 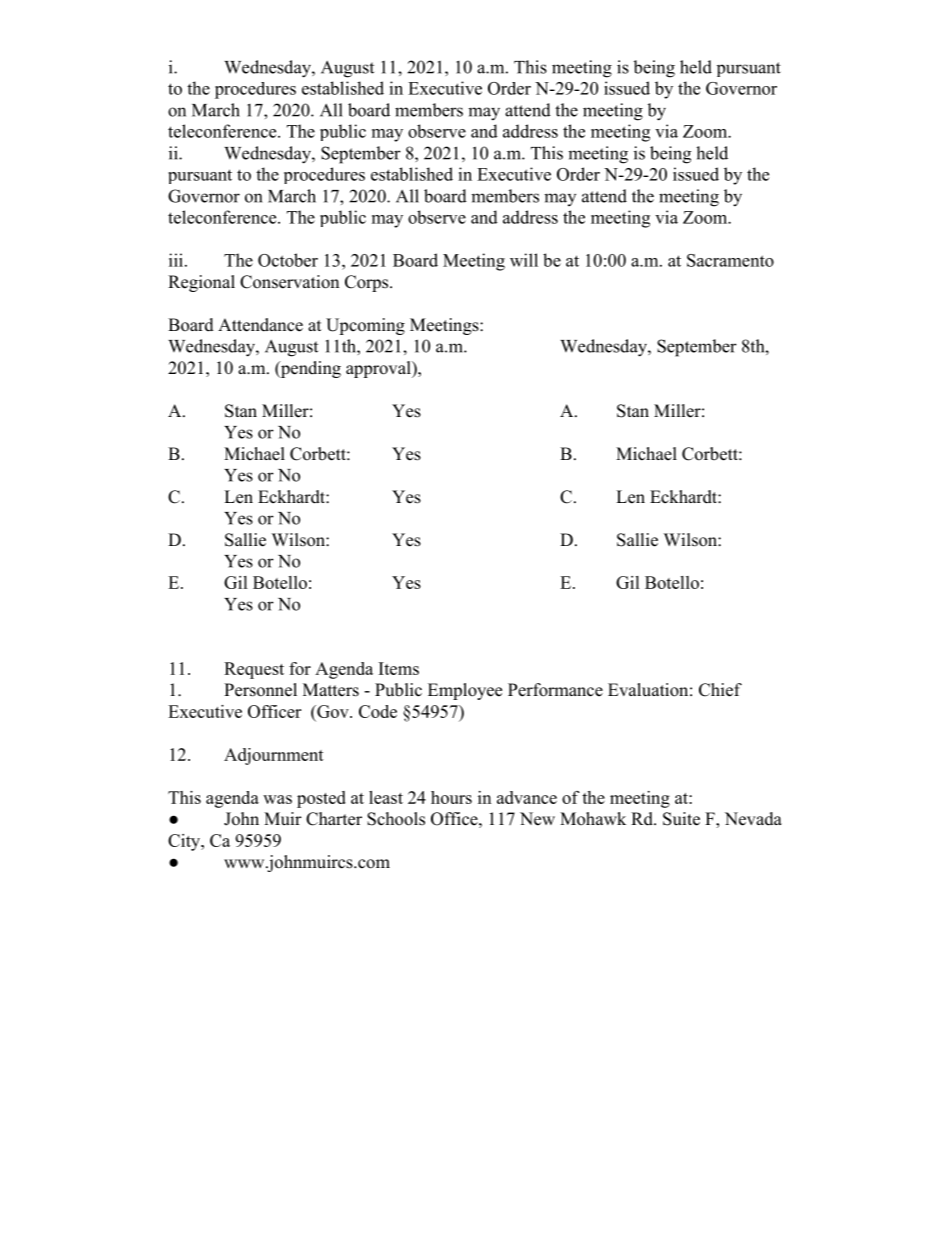 What do you see at coordinates (730, 260) in the screenshot?
I see `Sacramento` at bounding box center [730, 260].
